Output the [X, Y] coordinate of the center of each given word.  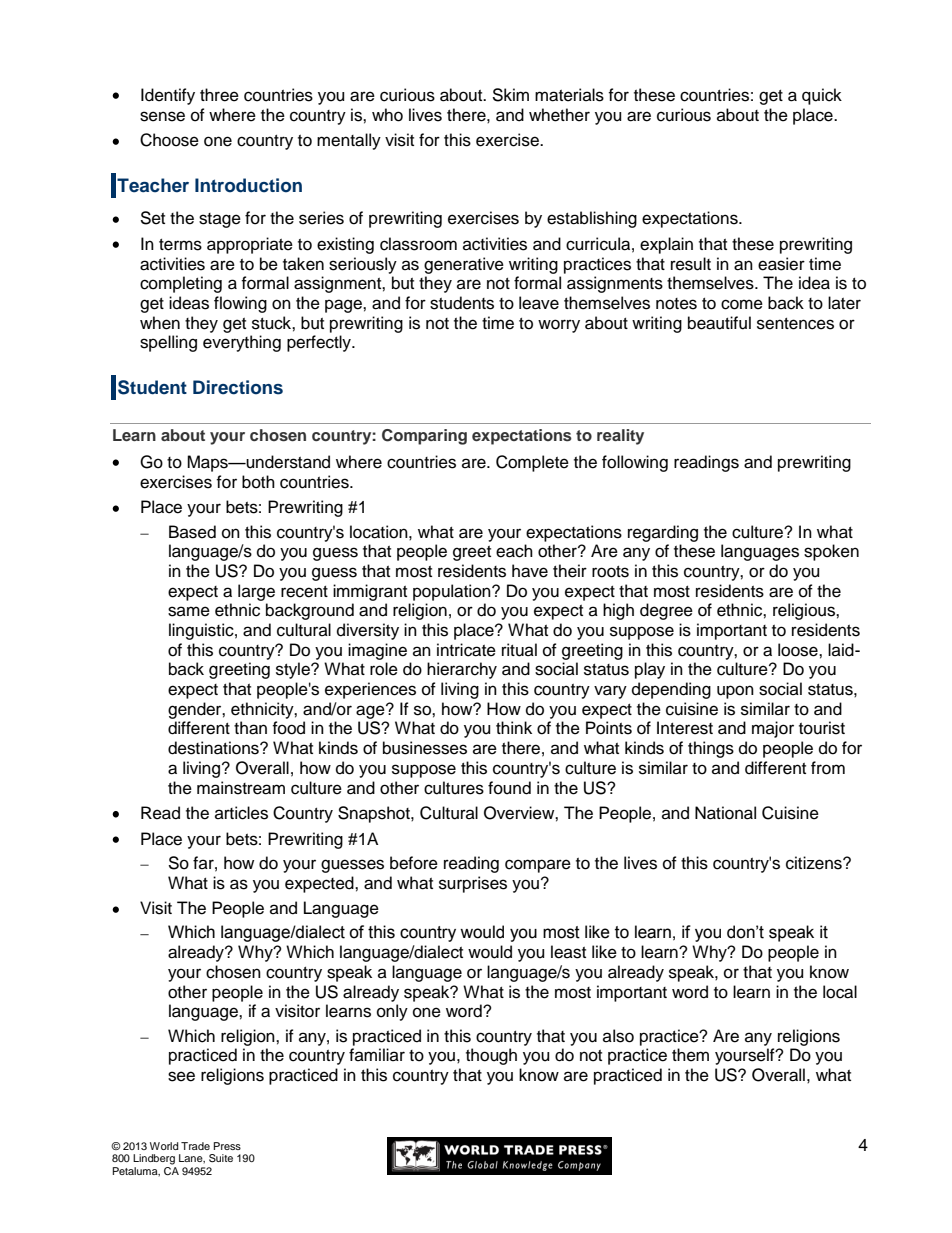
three [219, 95]
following [635, 463]
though [491, 1056]
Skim [510, 95]
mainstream [241, 788]
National [725, 813]
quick [822, 96]
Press [227, 1146]
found [509, 788]
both [258, 482]
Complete [532, 463]
